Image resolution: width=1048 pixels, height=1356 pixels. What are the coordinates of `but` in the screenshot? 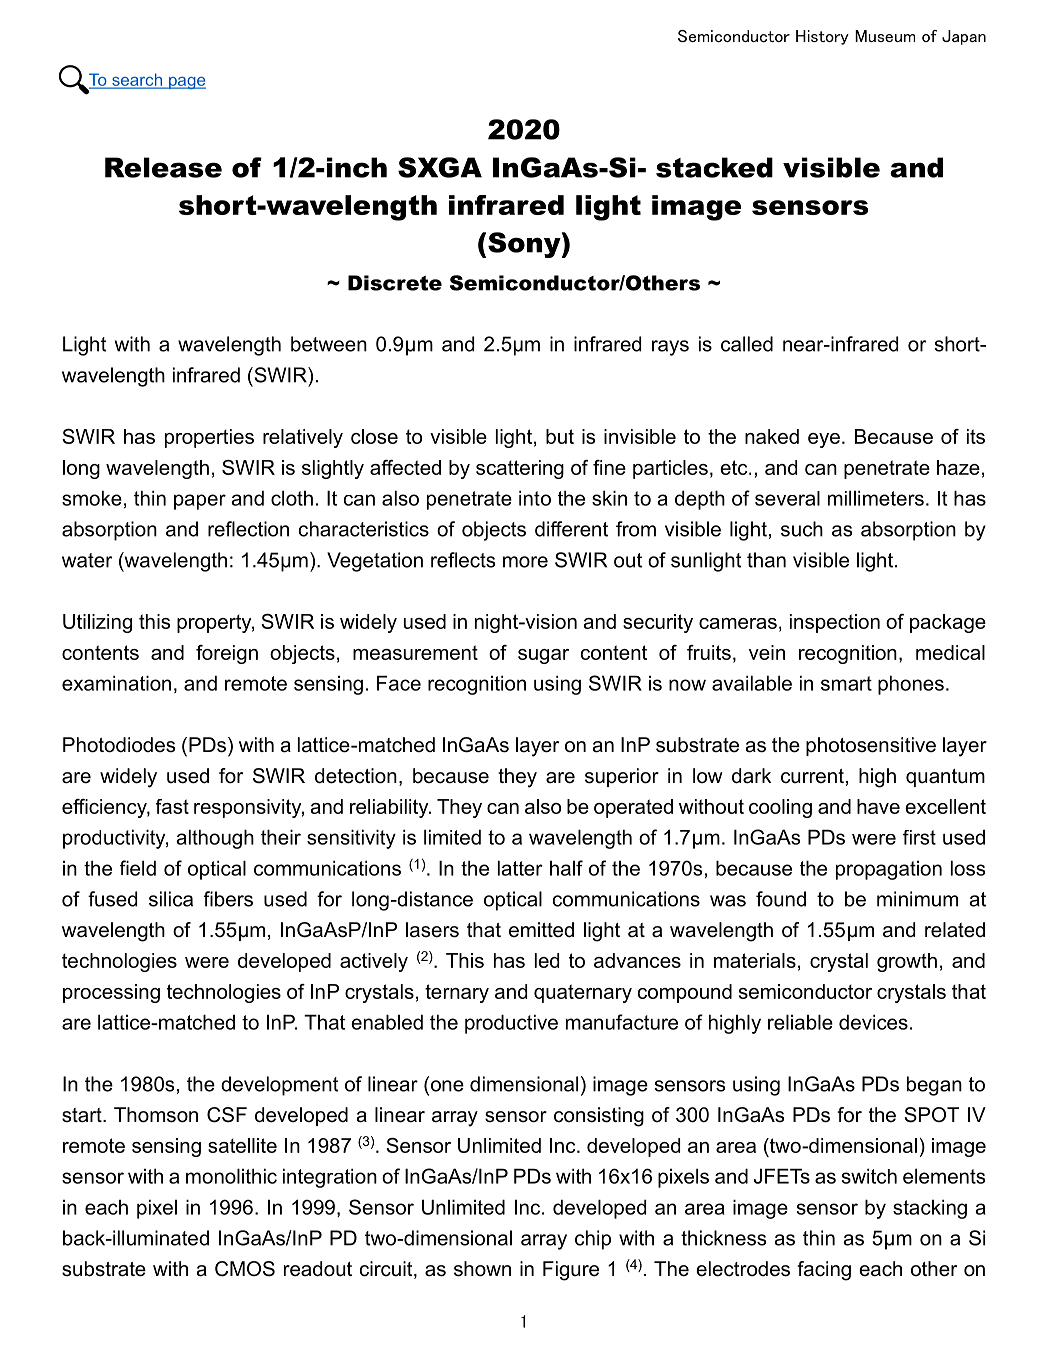 It's located at (560, 436).
